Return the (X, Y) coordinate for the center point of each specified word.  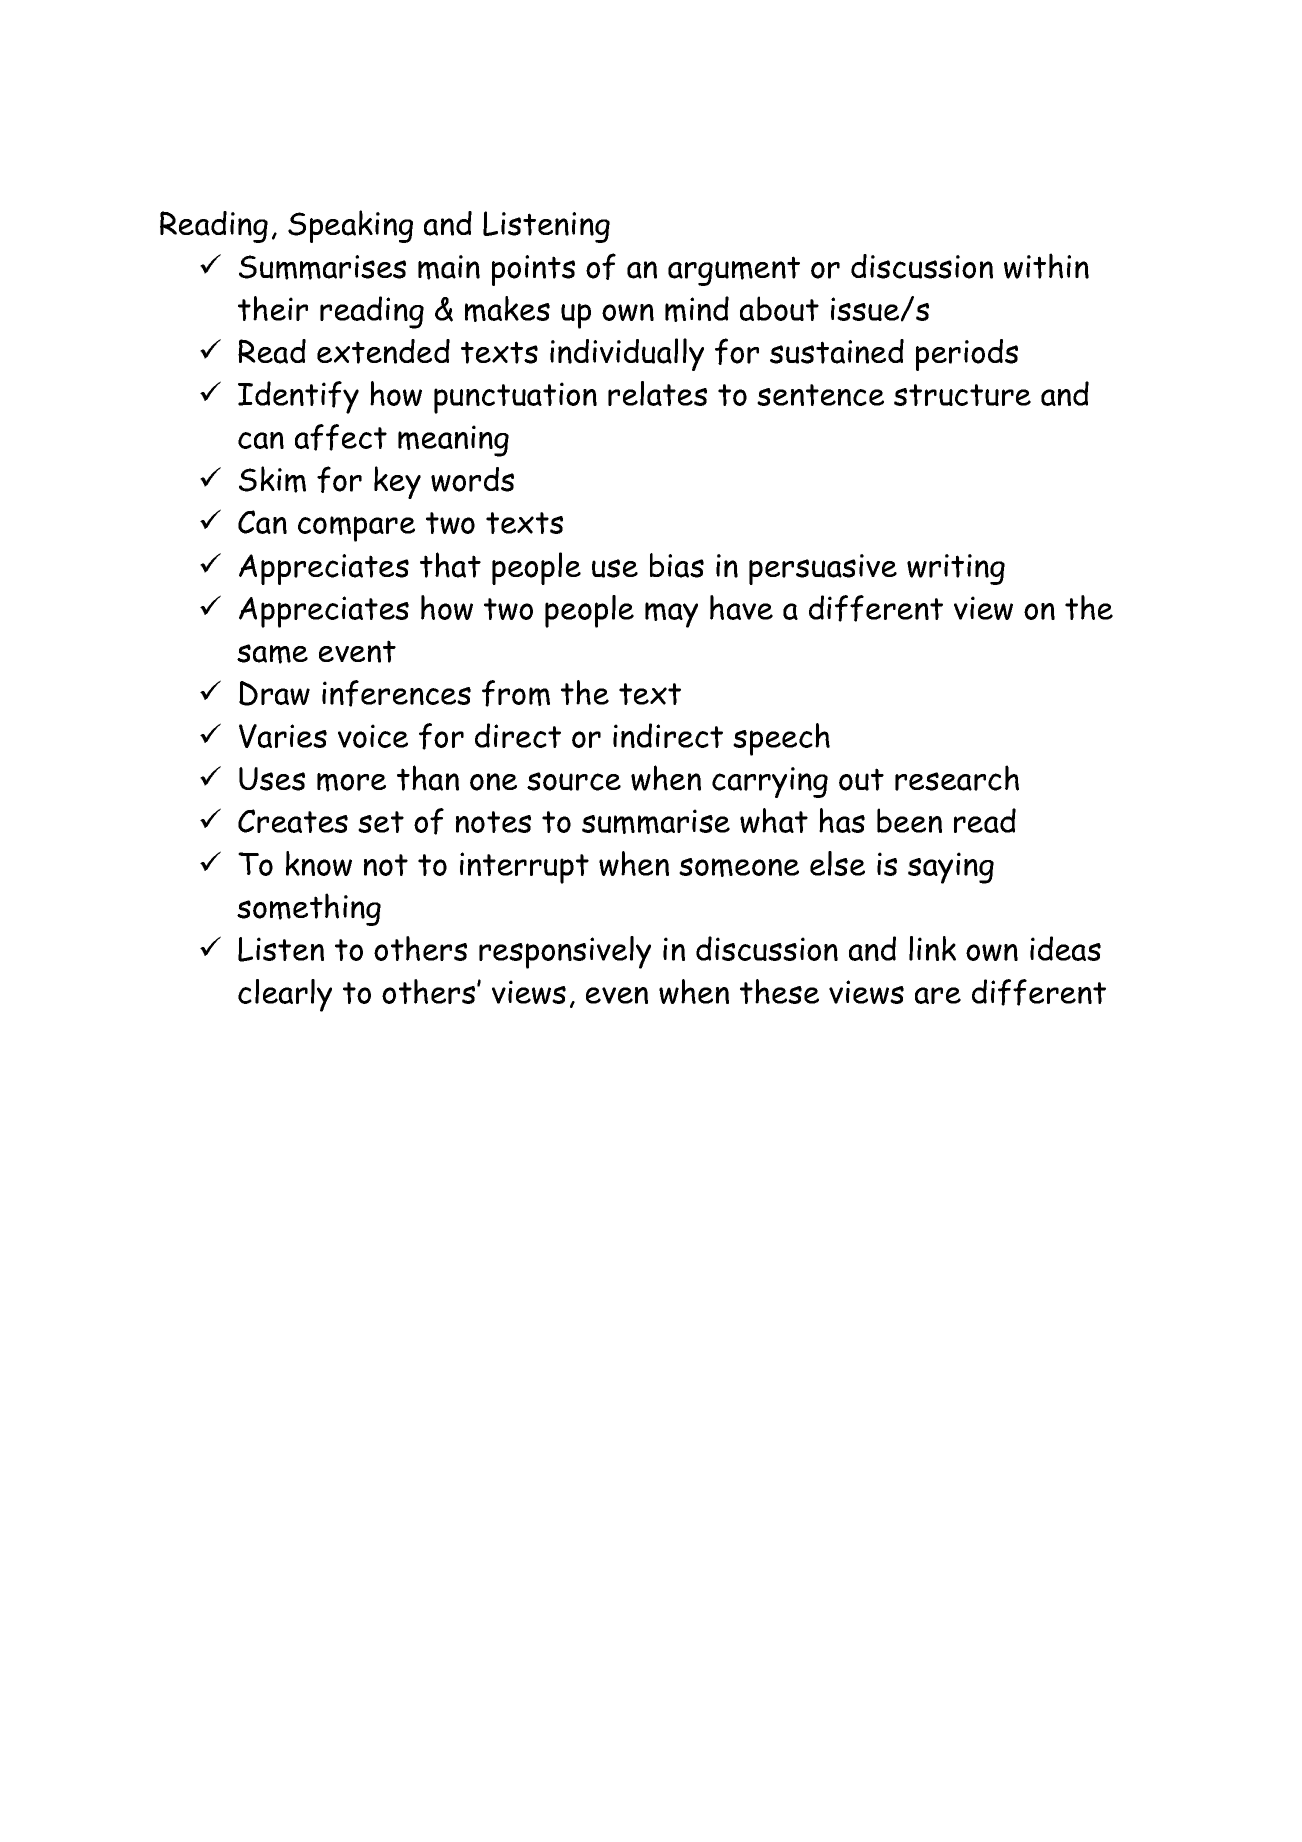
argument (734, 271)
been (909, 820)
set (381, 822)
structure (962, 395)
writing (956, 569)
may (671, 615)
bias (677, 565)
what (774, 820)
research (957, 778)
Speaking (350, 226)
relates (657, 393)
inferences (396, 693)
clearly (285, 995)
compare (356, 529)
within (1046, 266)
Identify (298, 397)
